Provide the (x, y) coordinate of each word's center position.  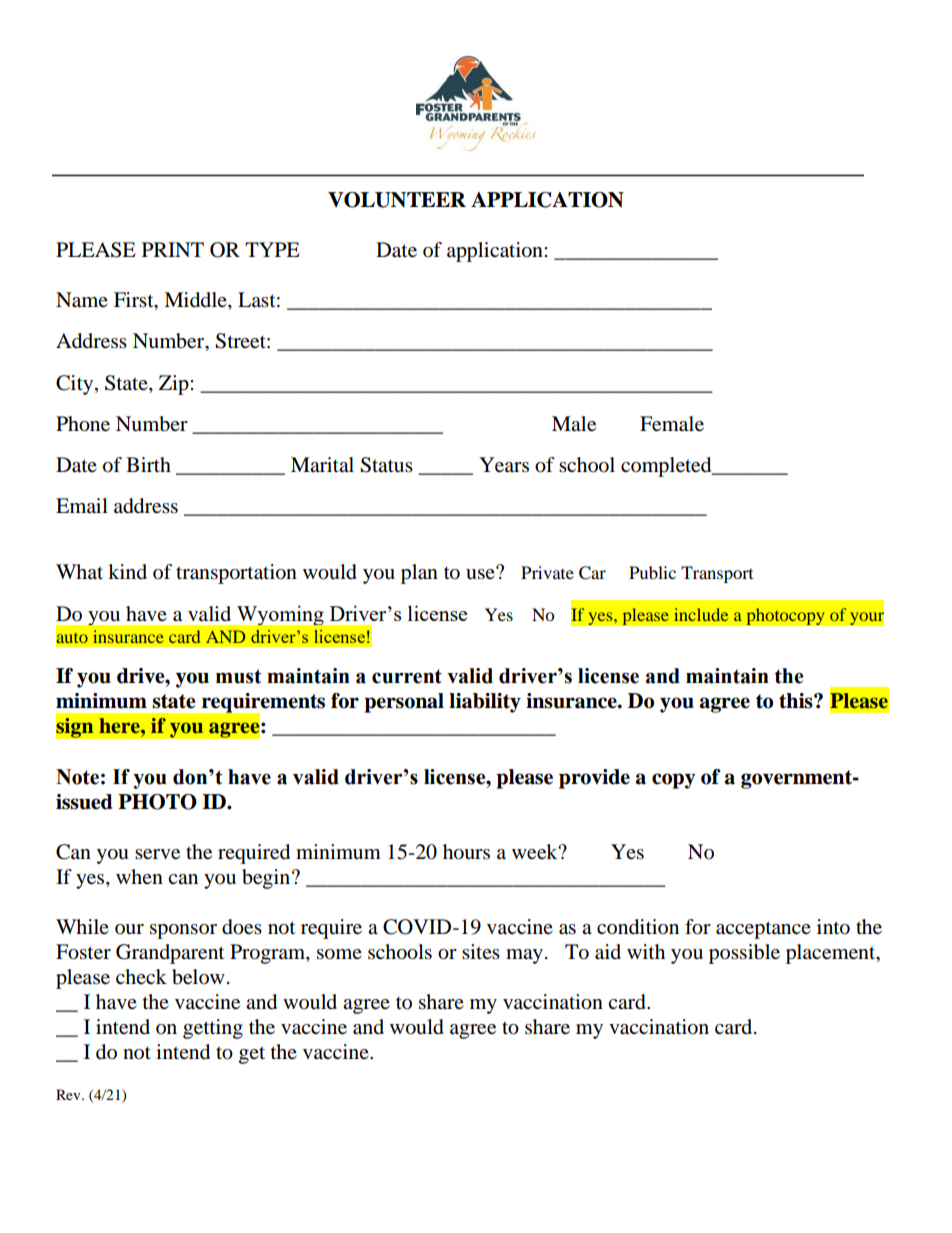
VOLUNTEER (397, 200)
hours (466, 852)
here (120, 726)
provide (594, 779)
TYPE (272, 249)
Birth (148, 464)
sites (481, 951)
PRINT (173, 249)
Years (504, 465)
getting (213, 1029)
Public (652, 572)
